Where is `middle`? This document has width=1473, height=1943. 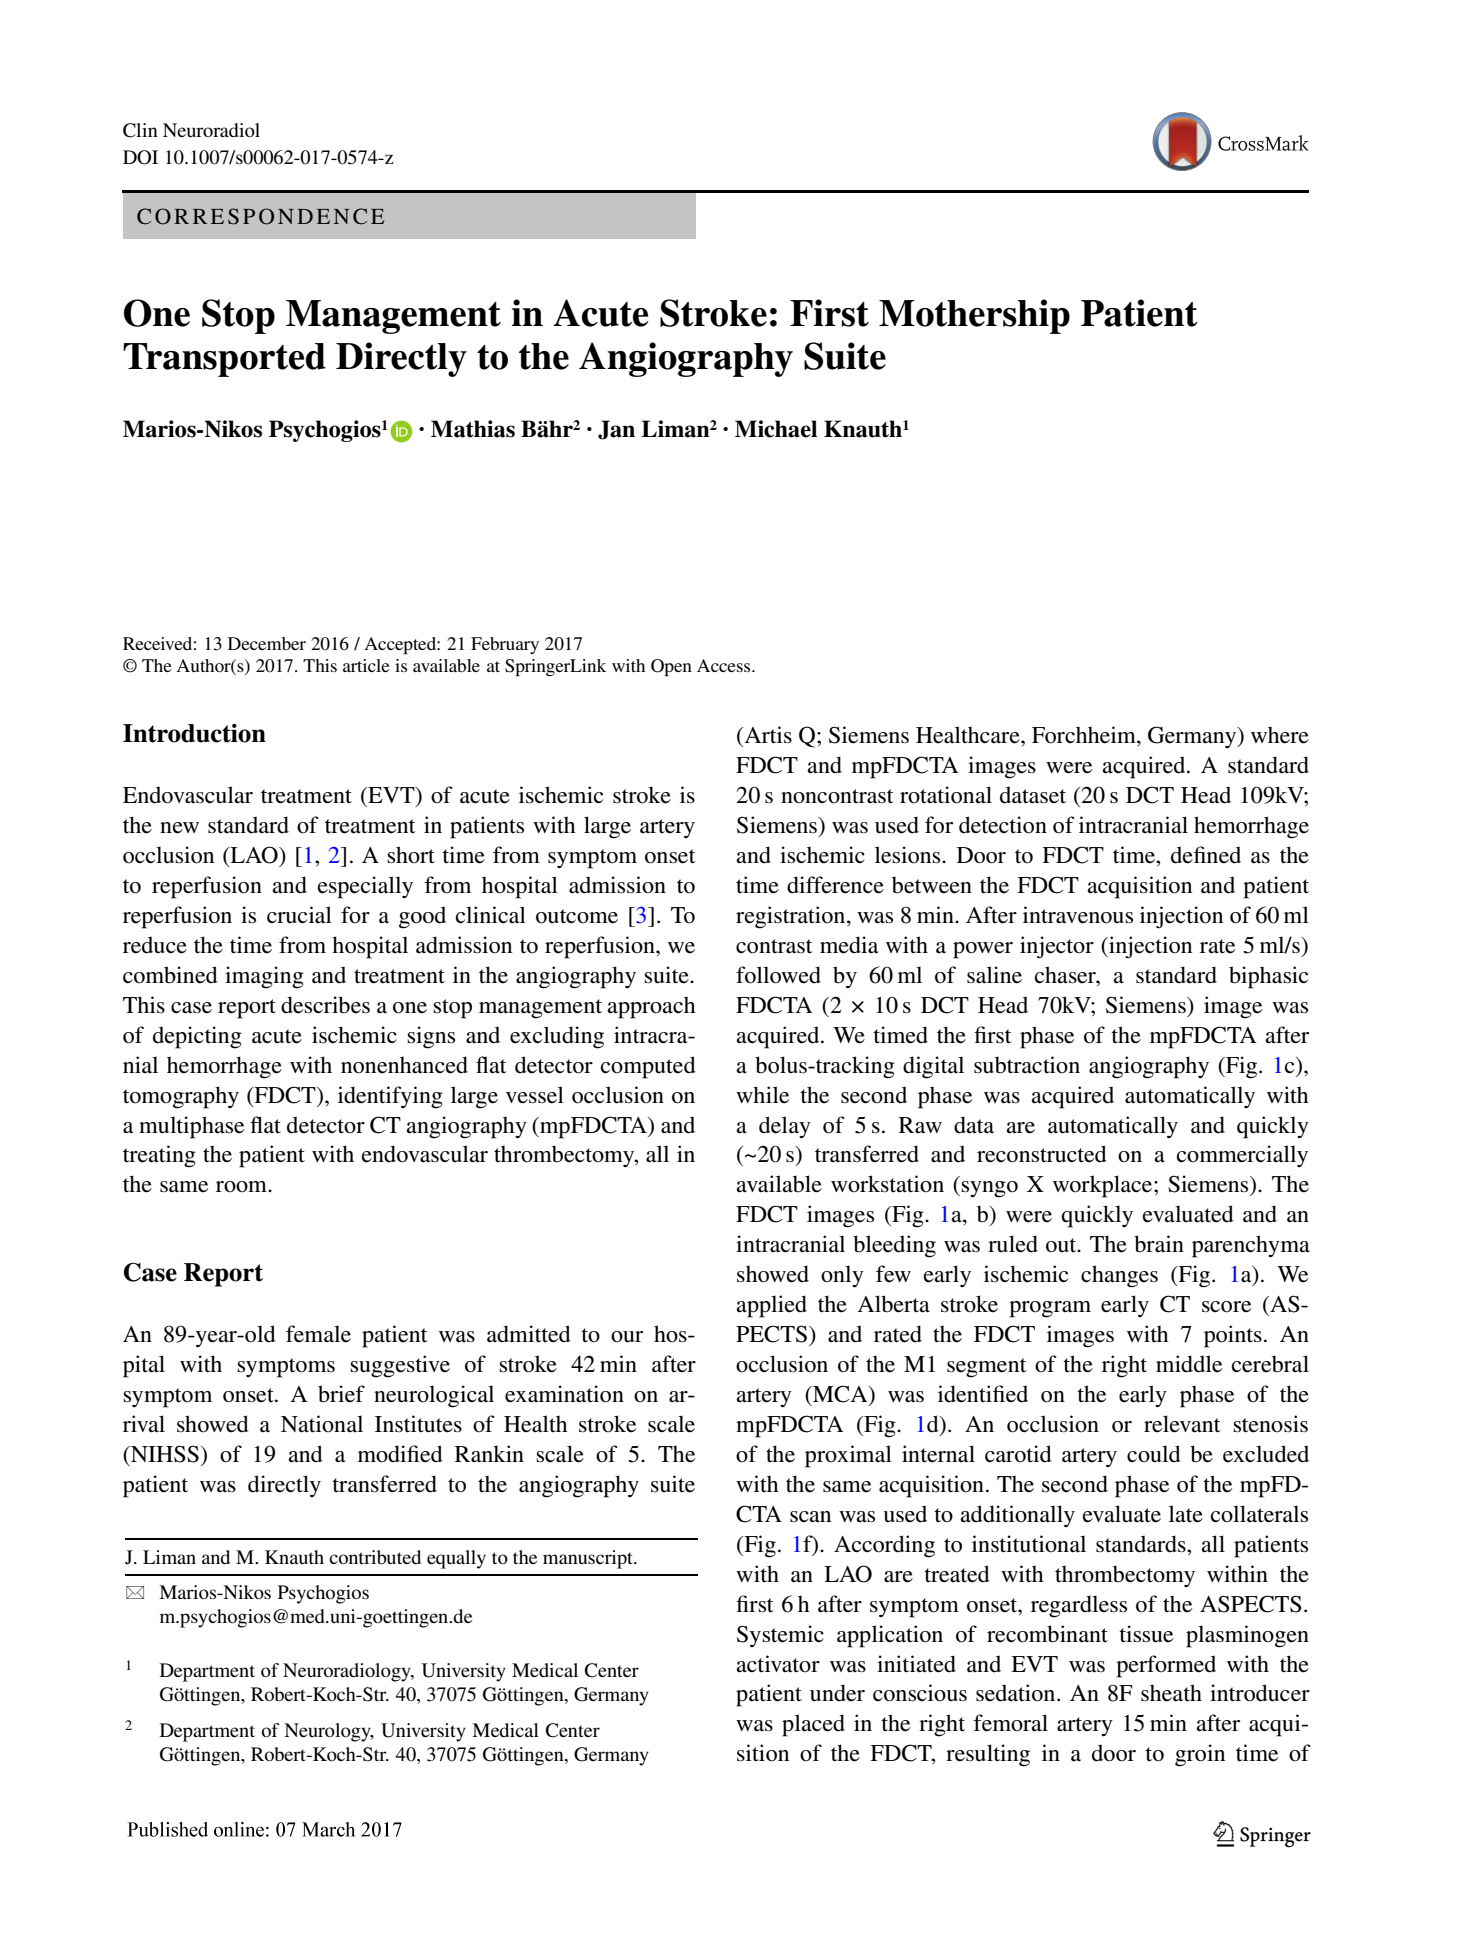
middle is located at coordinates (1189, 1364).
